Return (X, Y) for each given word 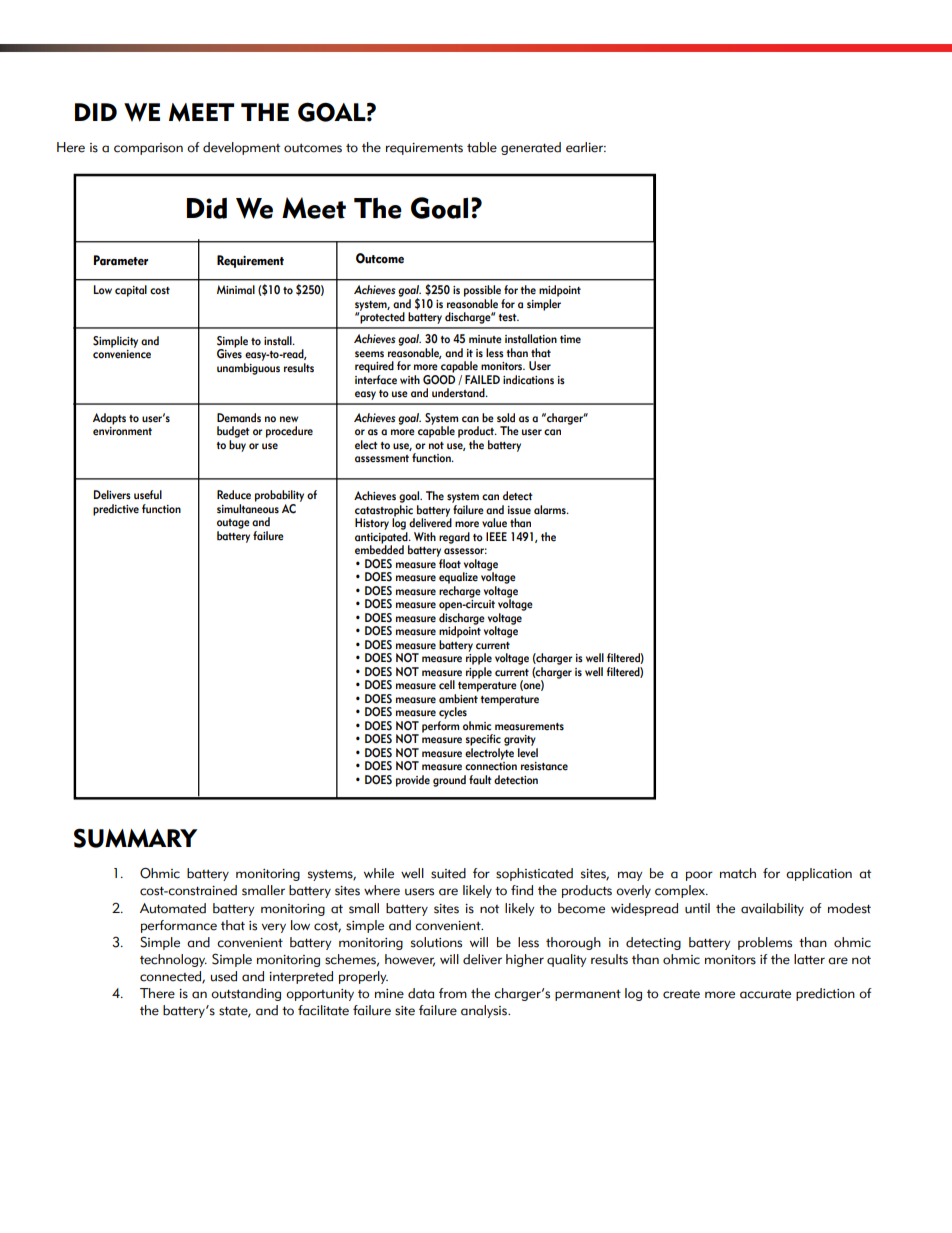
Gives (229, 353)
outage (233, 524)
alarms (551, 510)
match (738, 873)
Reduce (234, 495)
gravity (520, 740)
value (494, 523)
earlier (585, 147)
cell (447, 685)
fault (480, 780)
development (241, 148)
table (482, 147)
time (570, 339)
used (224, 976)
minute (485, 339)
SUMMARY (135, 838)
